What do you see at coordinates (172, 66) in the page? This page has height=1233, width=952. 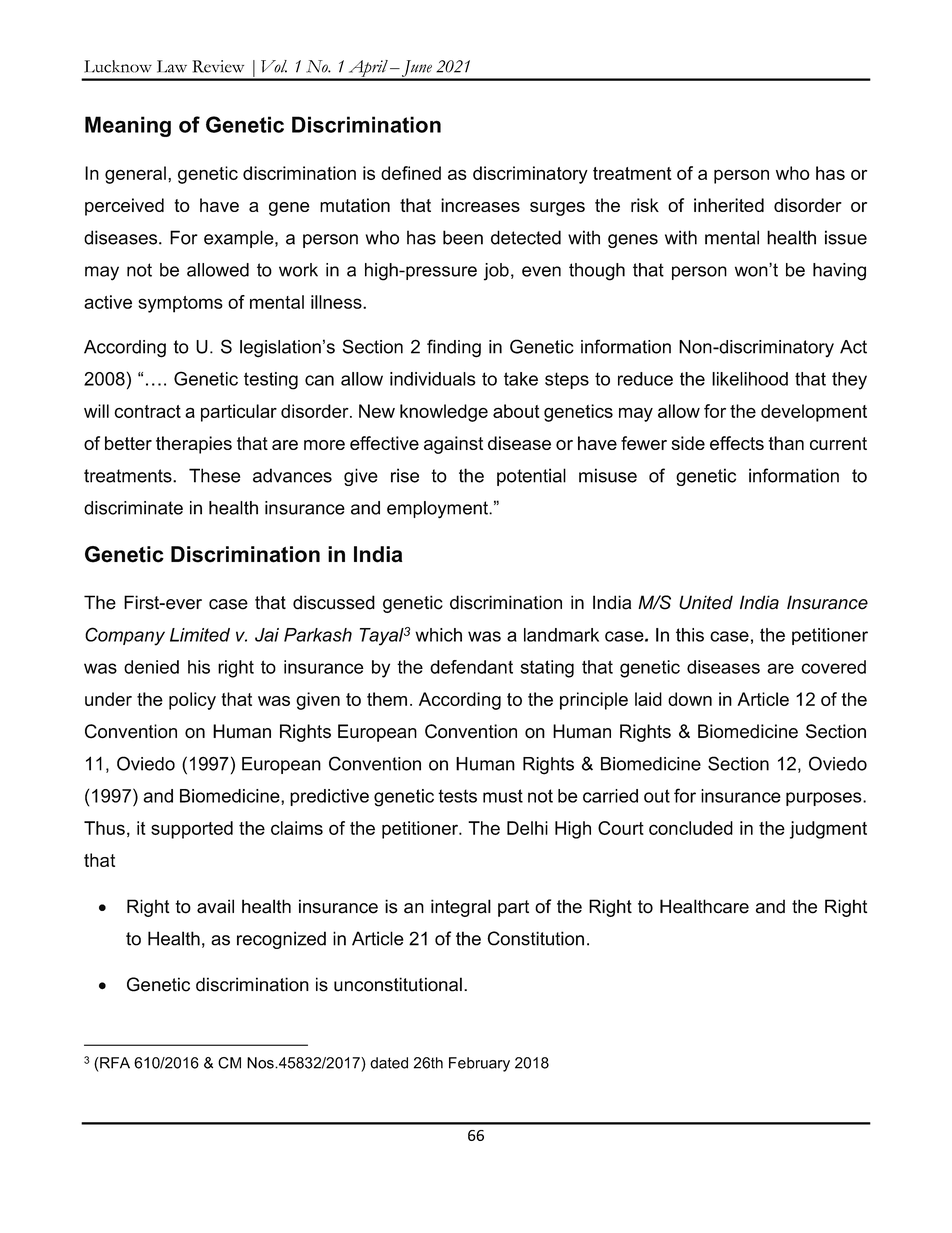 I see `Law` at bounding box center [172, 66].
